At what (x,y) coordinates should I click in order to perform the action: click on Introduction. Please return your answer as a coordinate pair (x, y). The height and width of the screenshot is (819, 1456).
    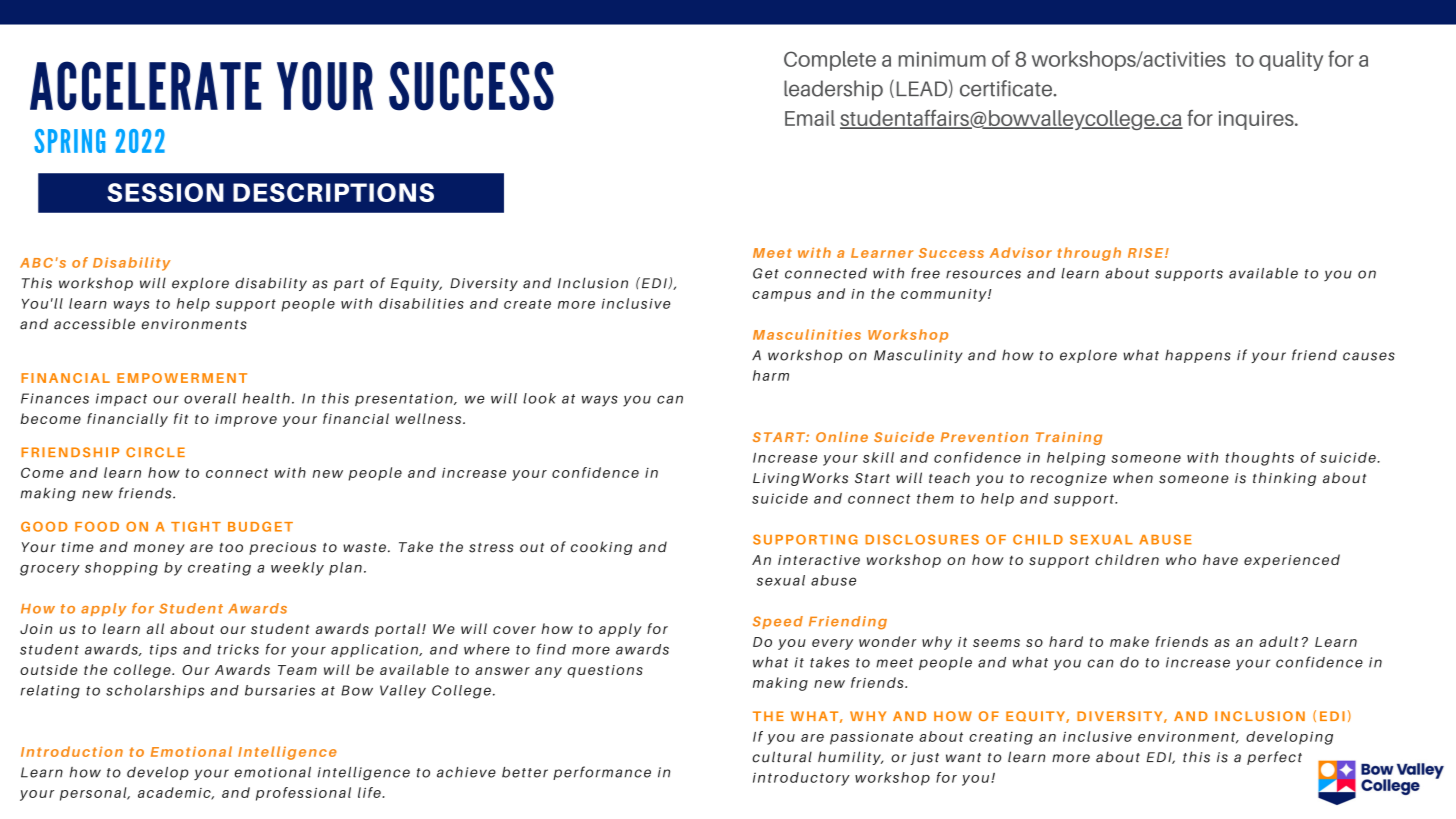
    Looking at the image, I should click on (72, 751).
